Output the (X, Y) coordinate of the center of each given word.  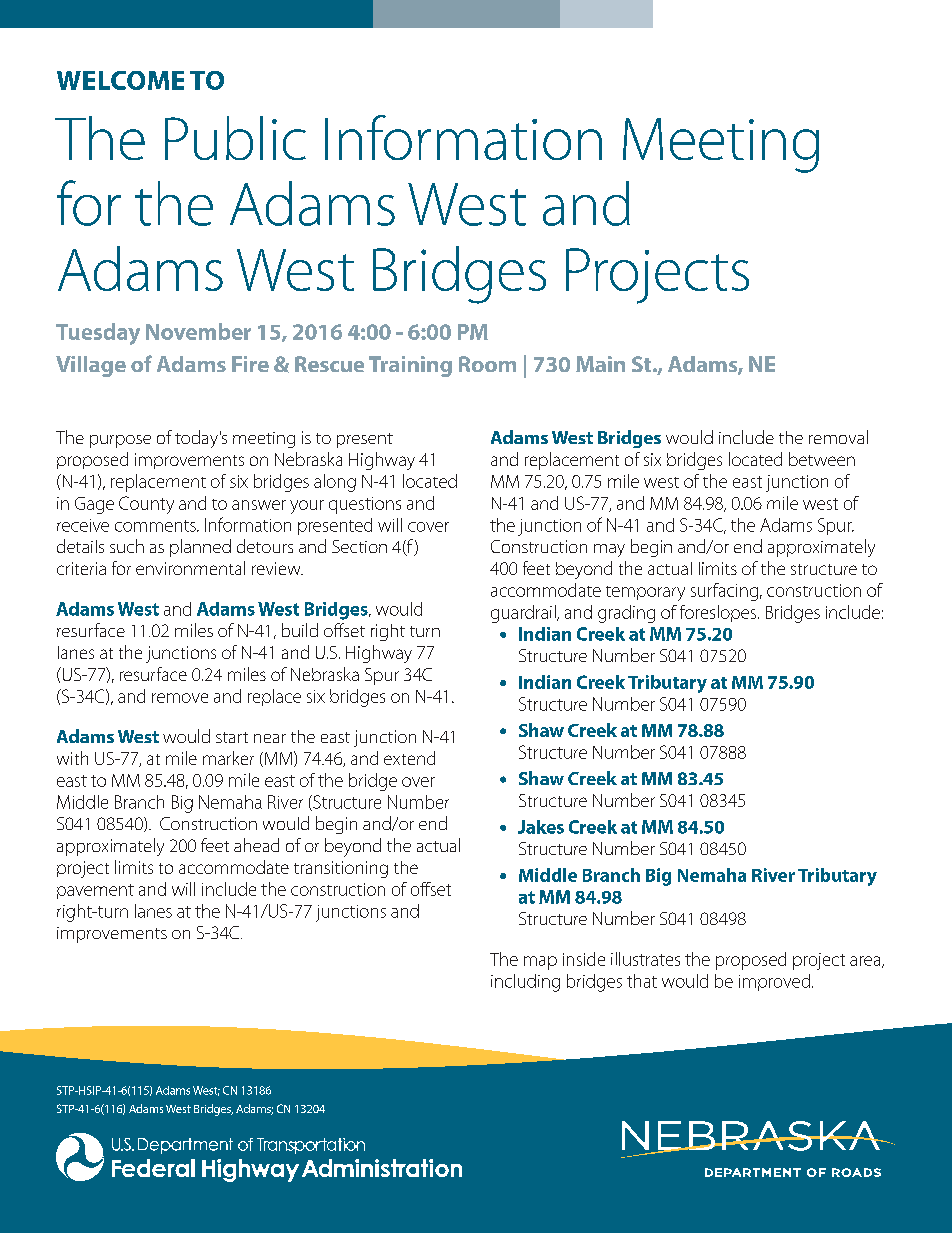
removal (838, 437)
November (198, 331)
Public (235, 138)
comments (156, 526)
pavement (95, 891)
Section (359, 546)
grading (626, 614)
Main (600, 364)
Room (487, 364)
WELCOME (120, 80)
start (232, 737)
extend (409, 758)
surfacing (724, 592)
